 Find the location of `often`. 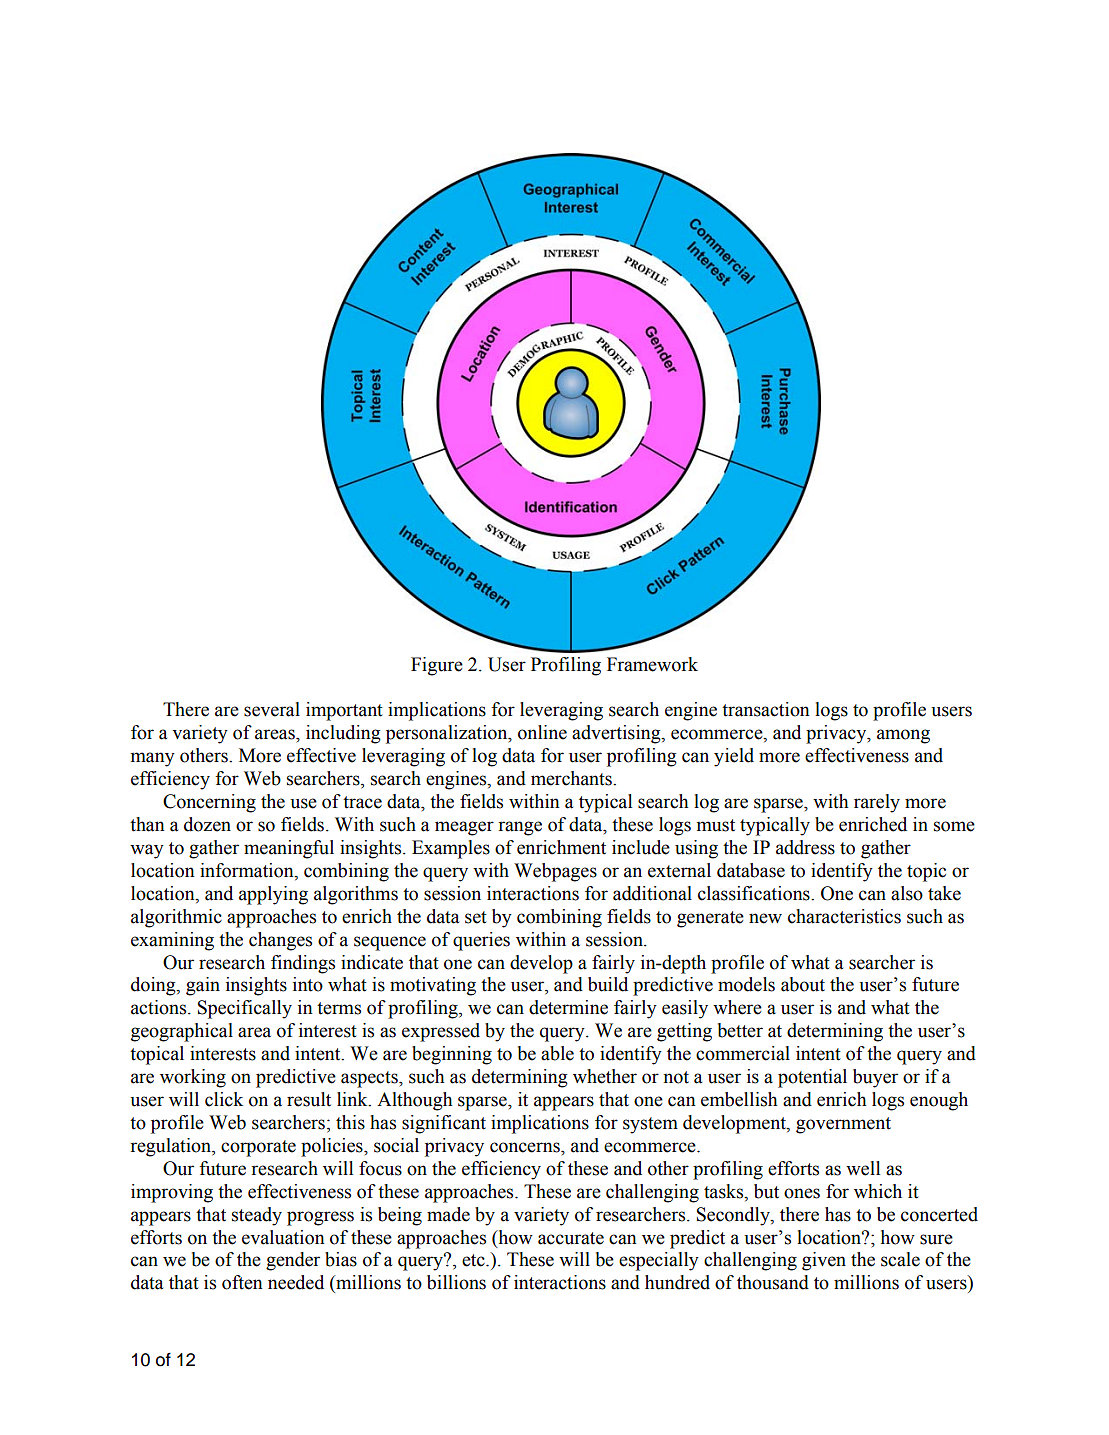

often is located at coordinates (242, 1282).
